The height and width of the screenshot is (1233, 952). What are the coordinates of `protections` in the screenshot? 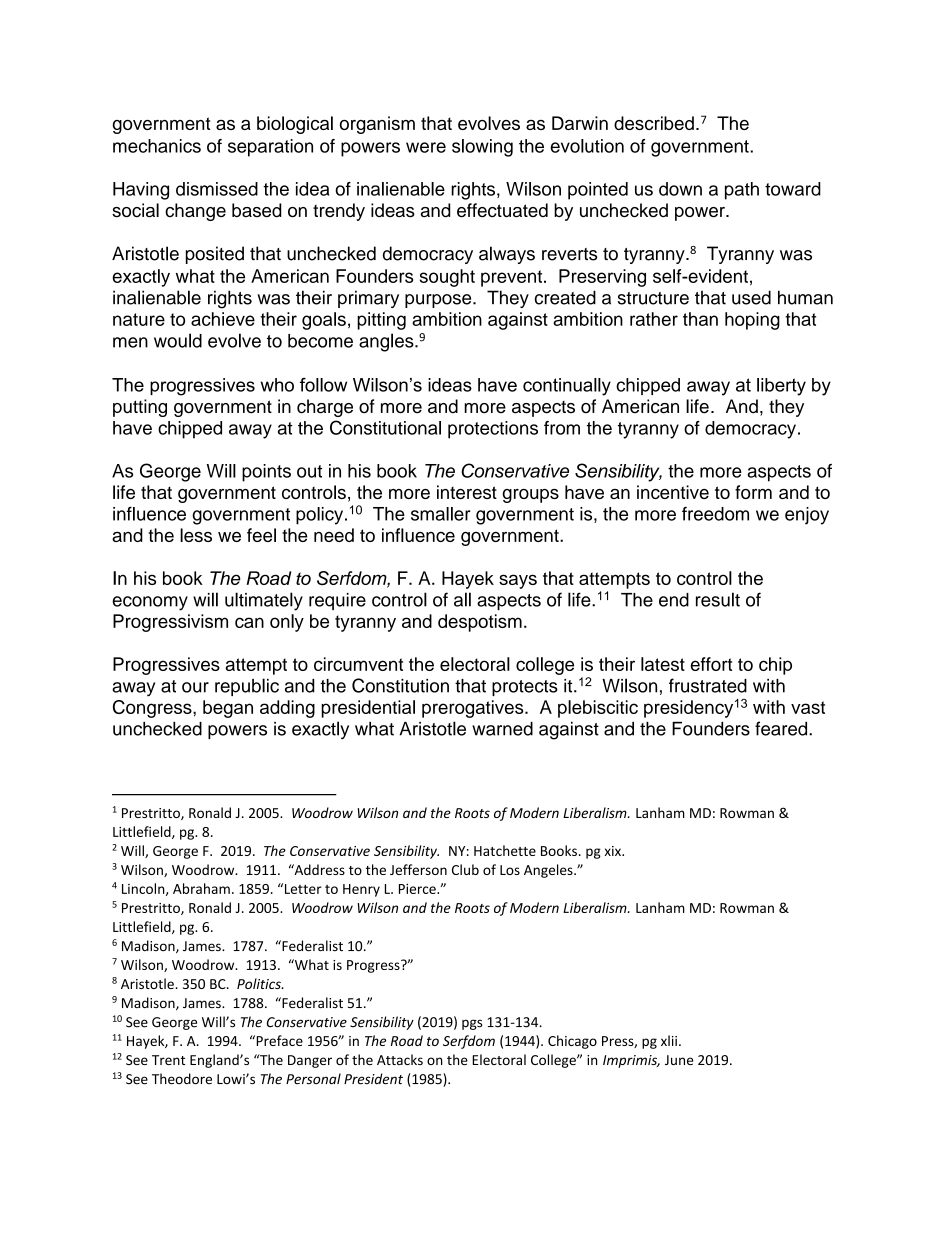 It's located at (493, 430).
